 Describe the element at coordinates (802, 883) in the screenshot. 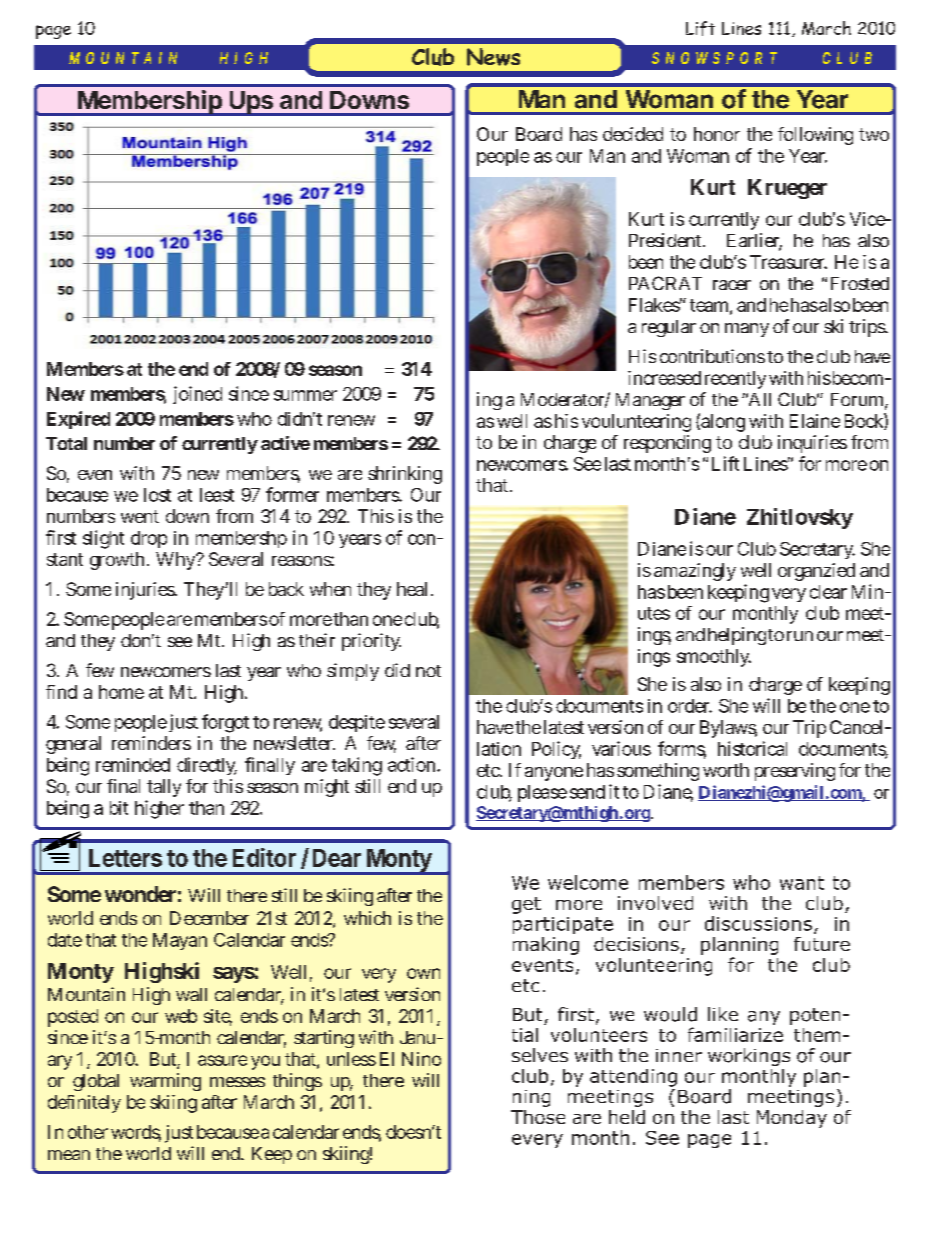

I see `want` at that location.
